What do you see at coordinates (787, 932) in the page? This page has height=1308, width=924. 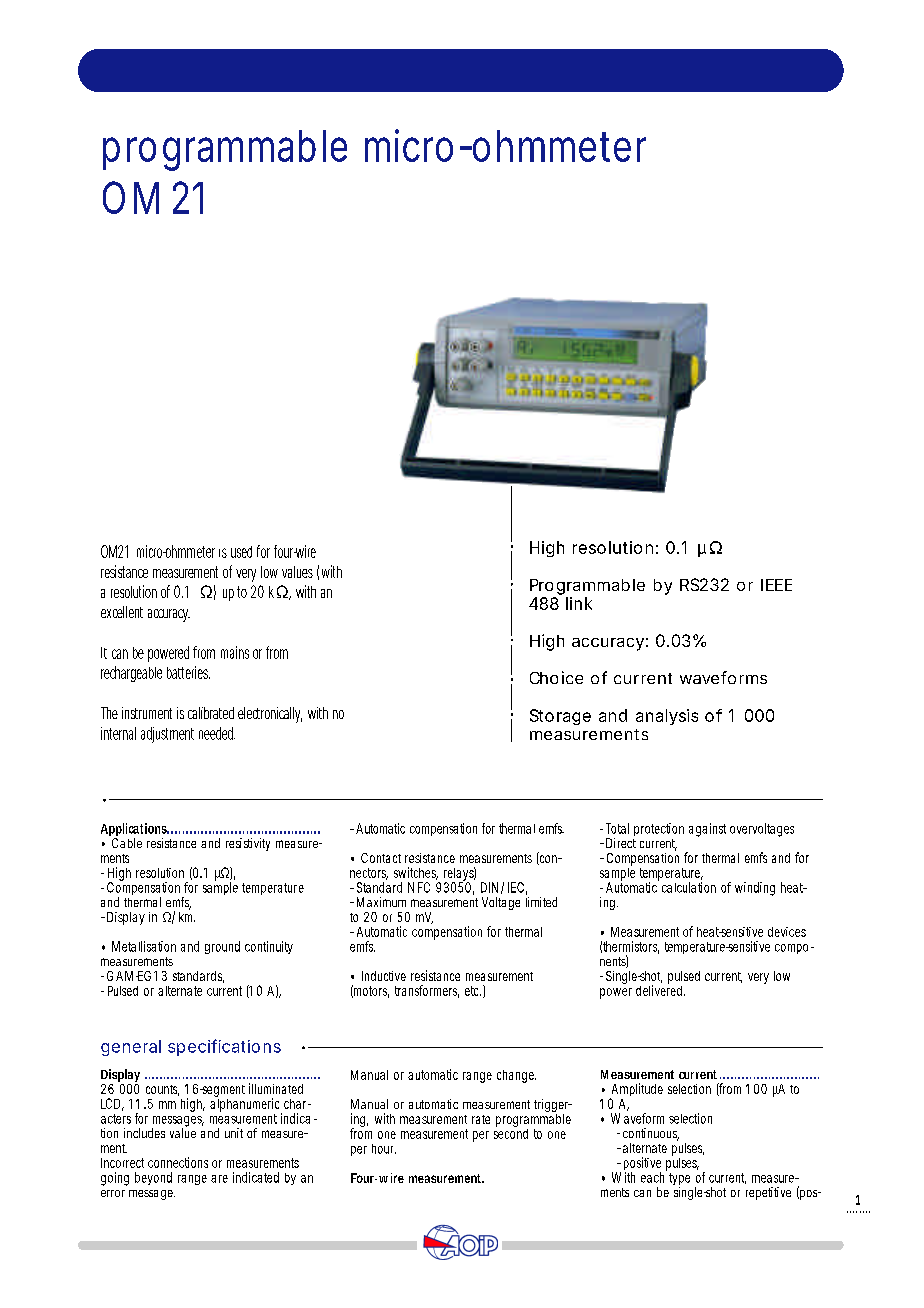 I see `devices` at bounding box center [787, 932].
